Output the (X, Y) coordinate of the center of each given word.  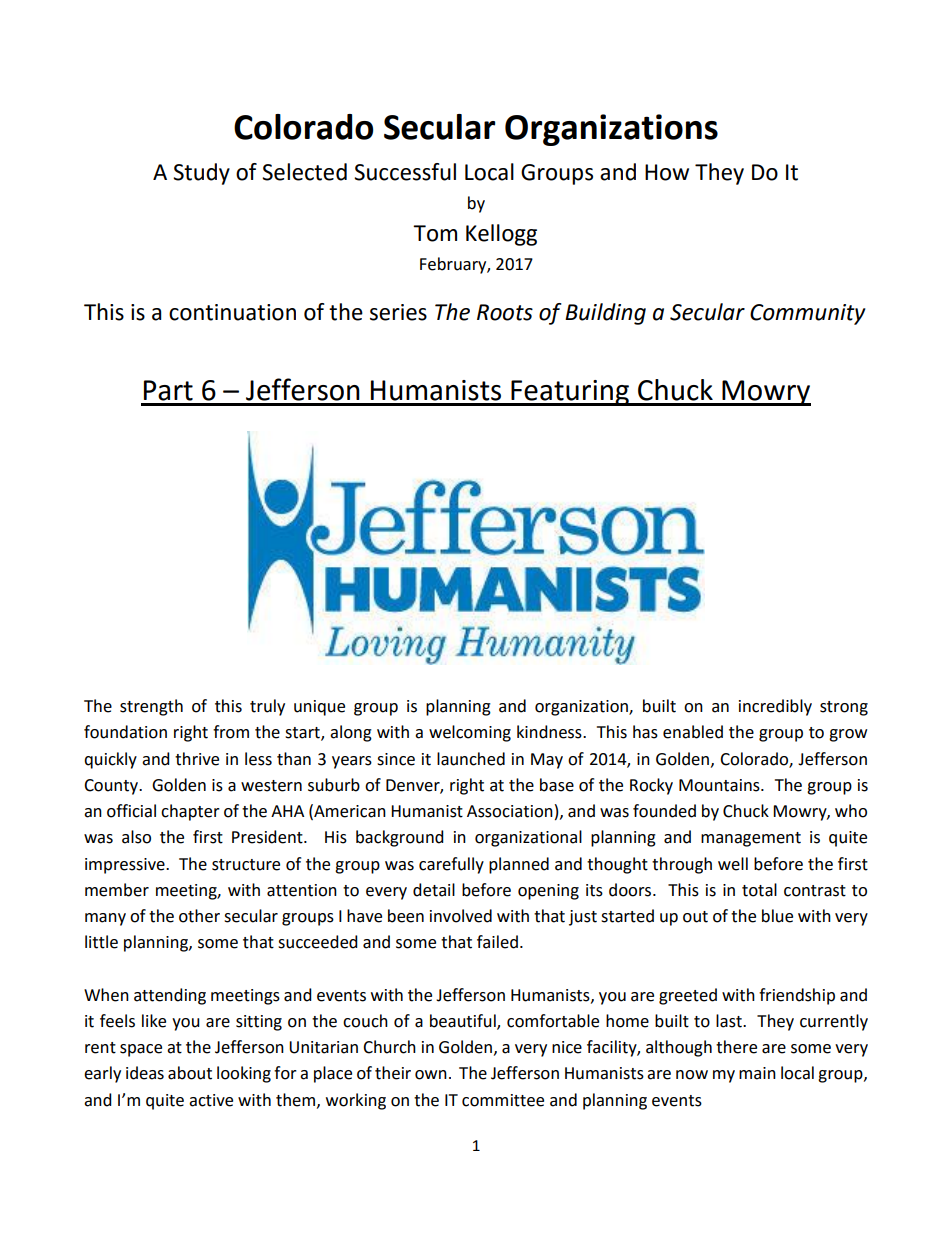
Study (201, 174)
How (667, 172)
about (190, 1073)
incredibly (775, 707)
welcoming (470, 733)
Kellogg (501, 235)
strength (151, 707)
